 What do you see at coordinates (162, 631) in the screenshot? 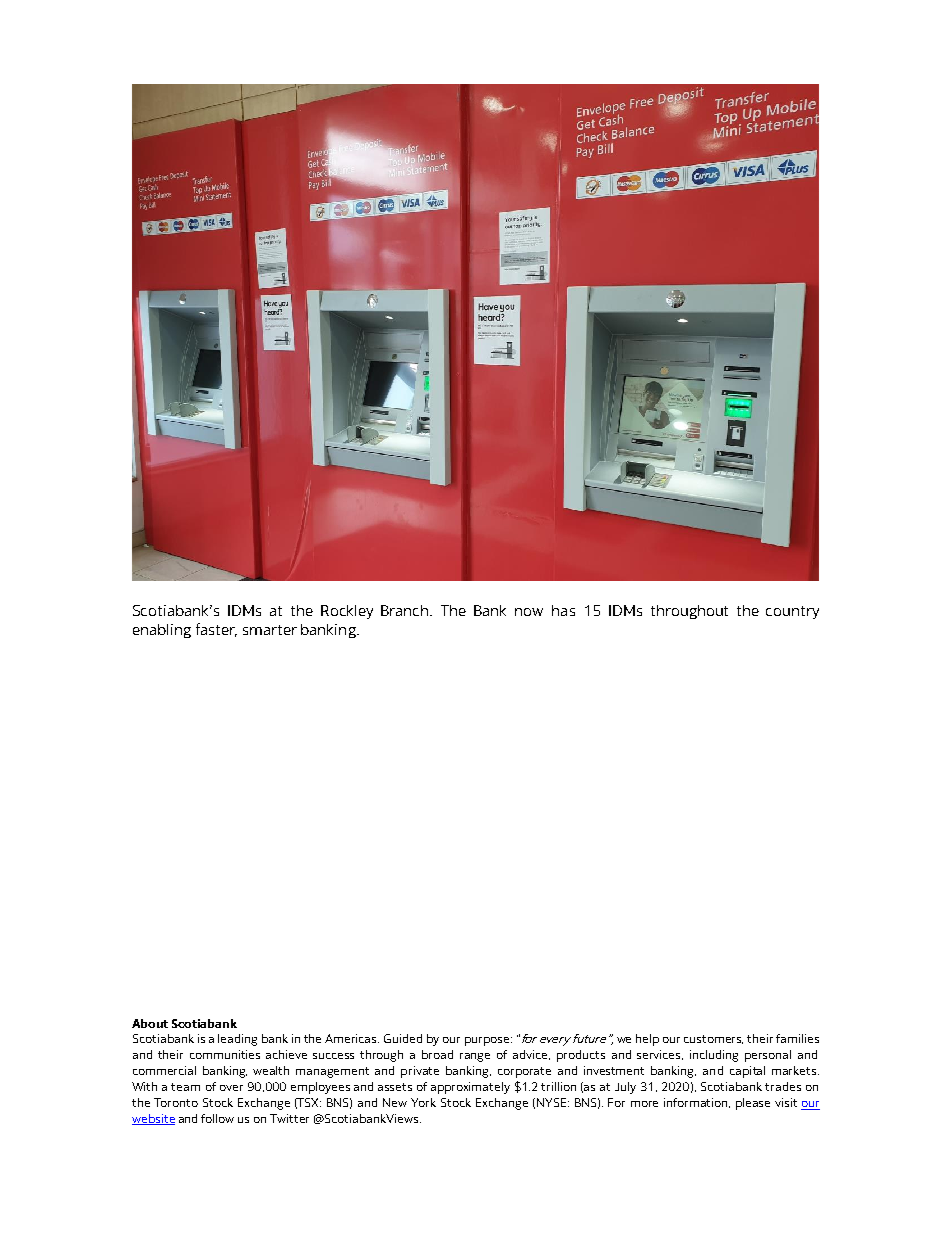
I see `enabling` at bounding box center [162, 631].
